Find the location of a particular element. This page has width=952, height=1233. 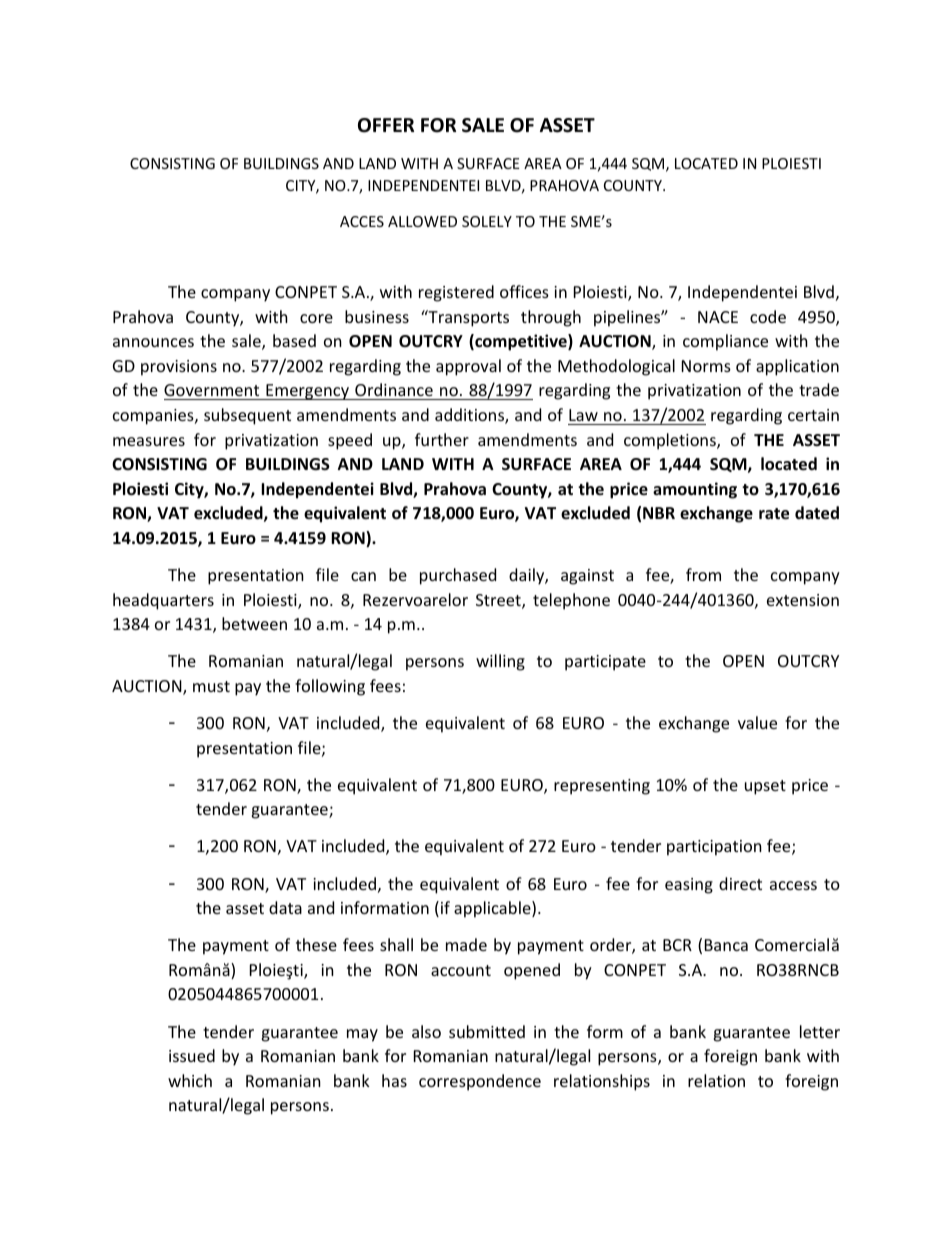

SOLELY is located at coordinates (487, 221).
